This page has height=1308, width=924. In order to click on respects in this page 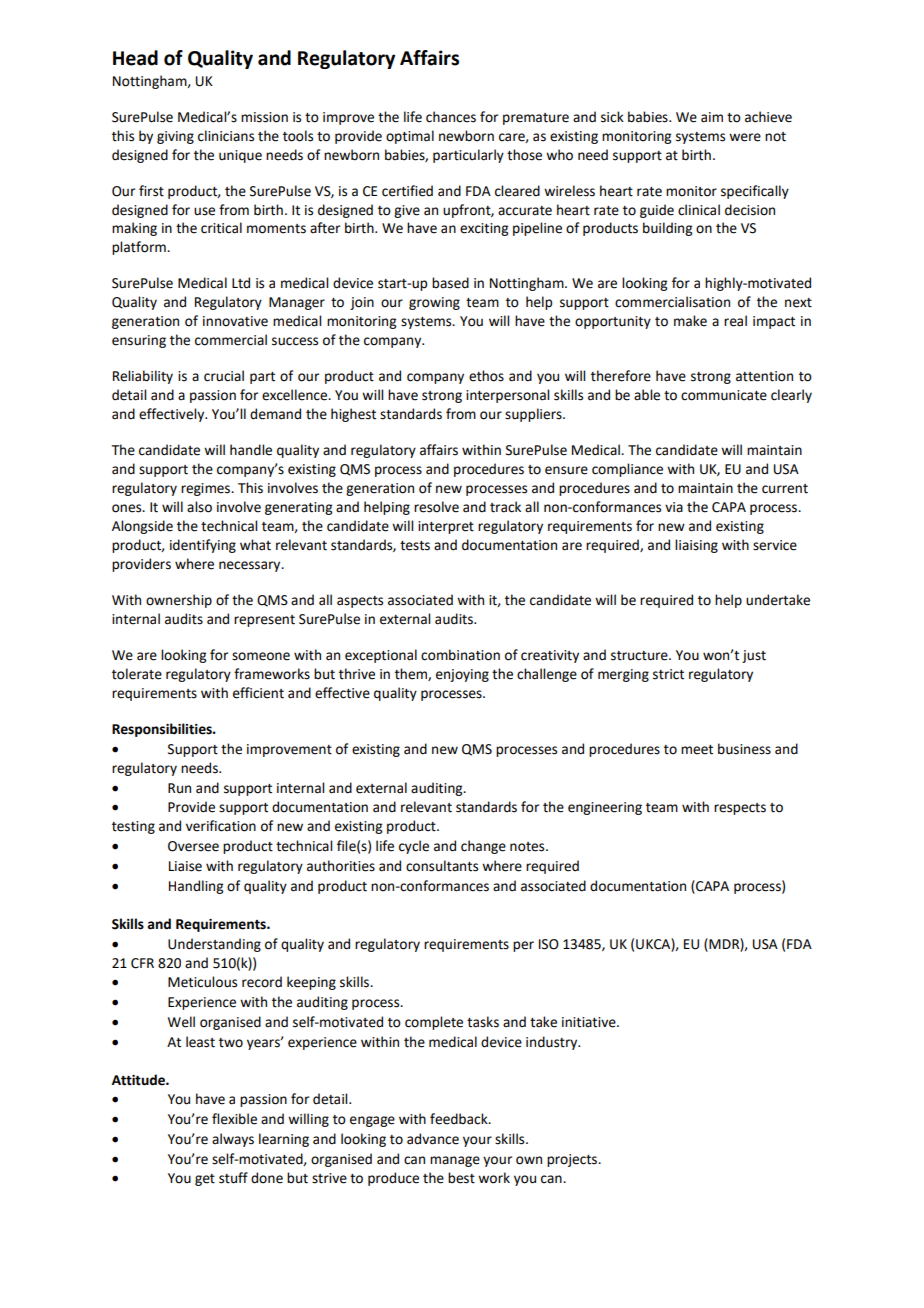, I will do `click(740, 809)`.
